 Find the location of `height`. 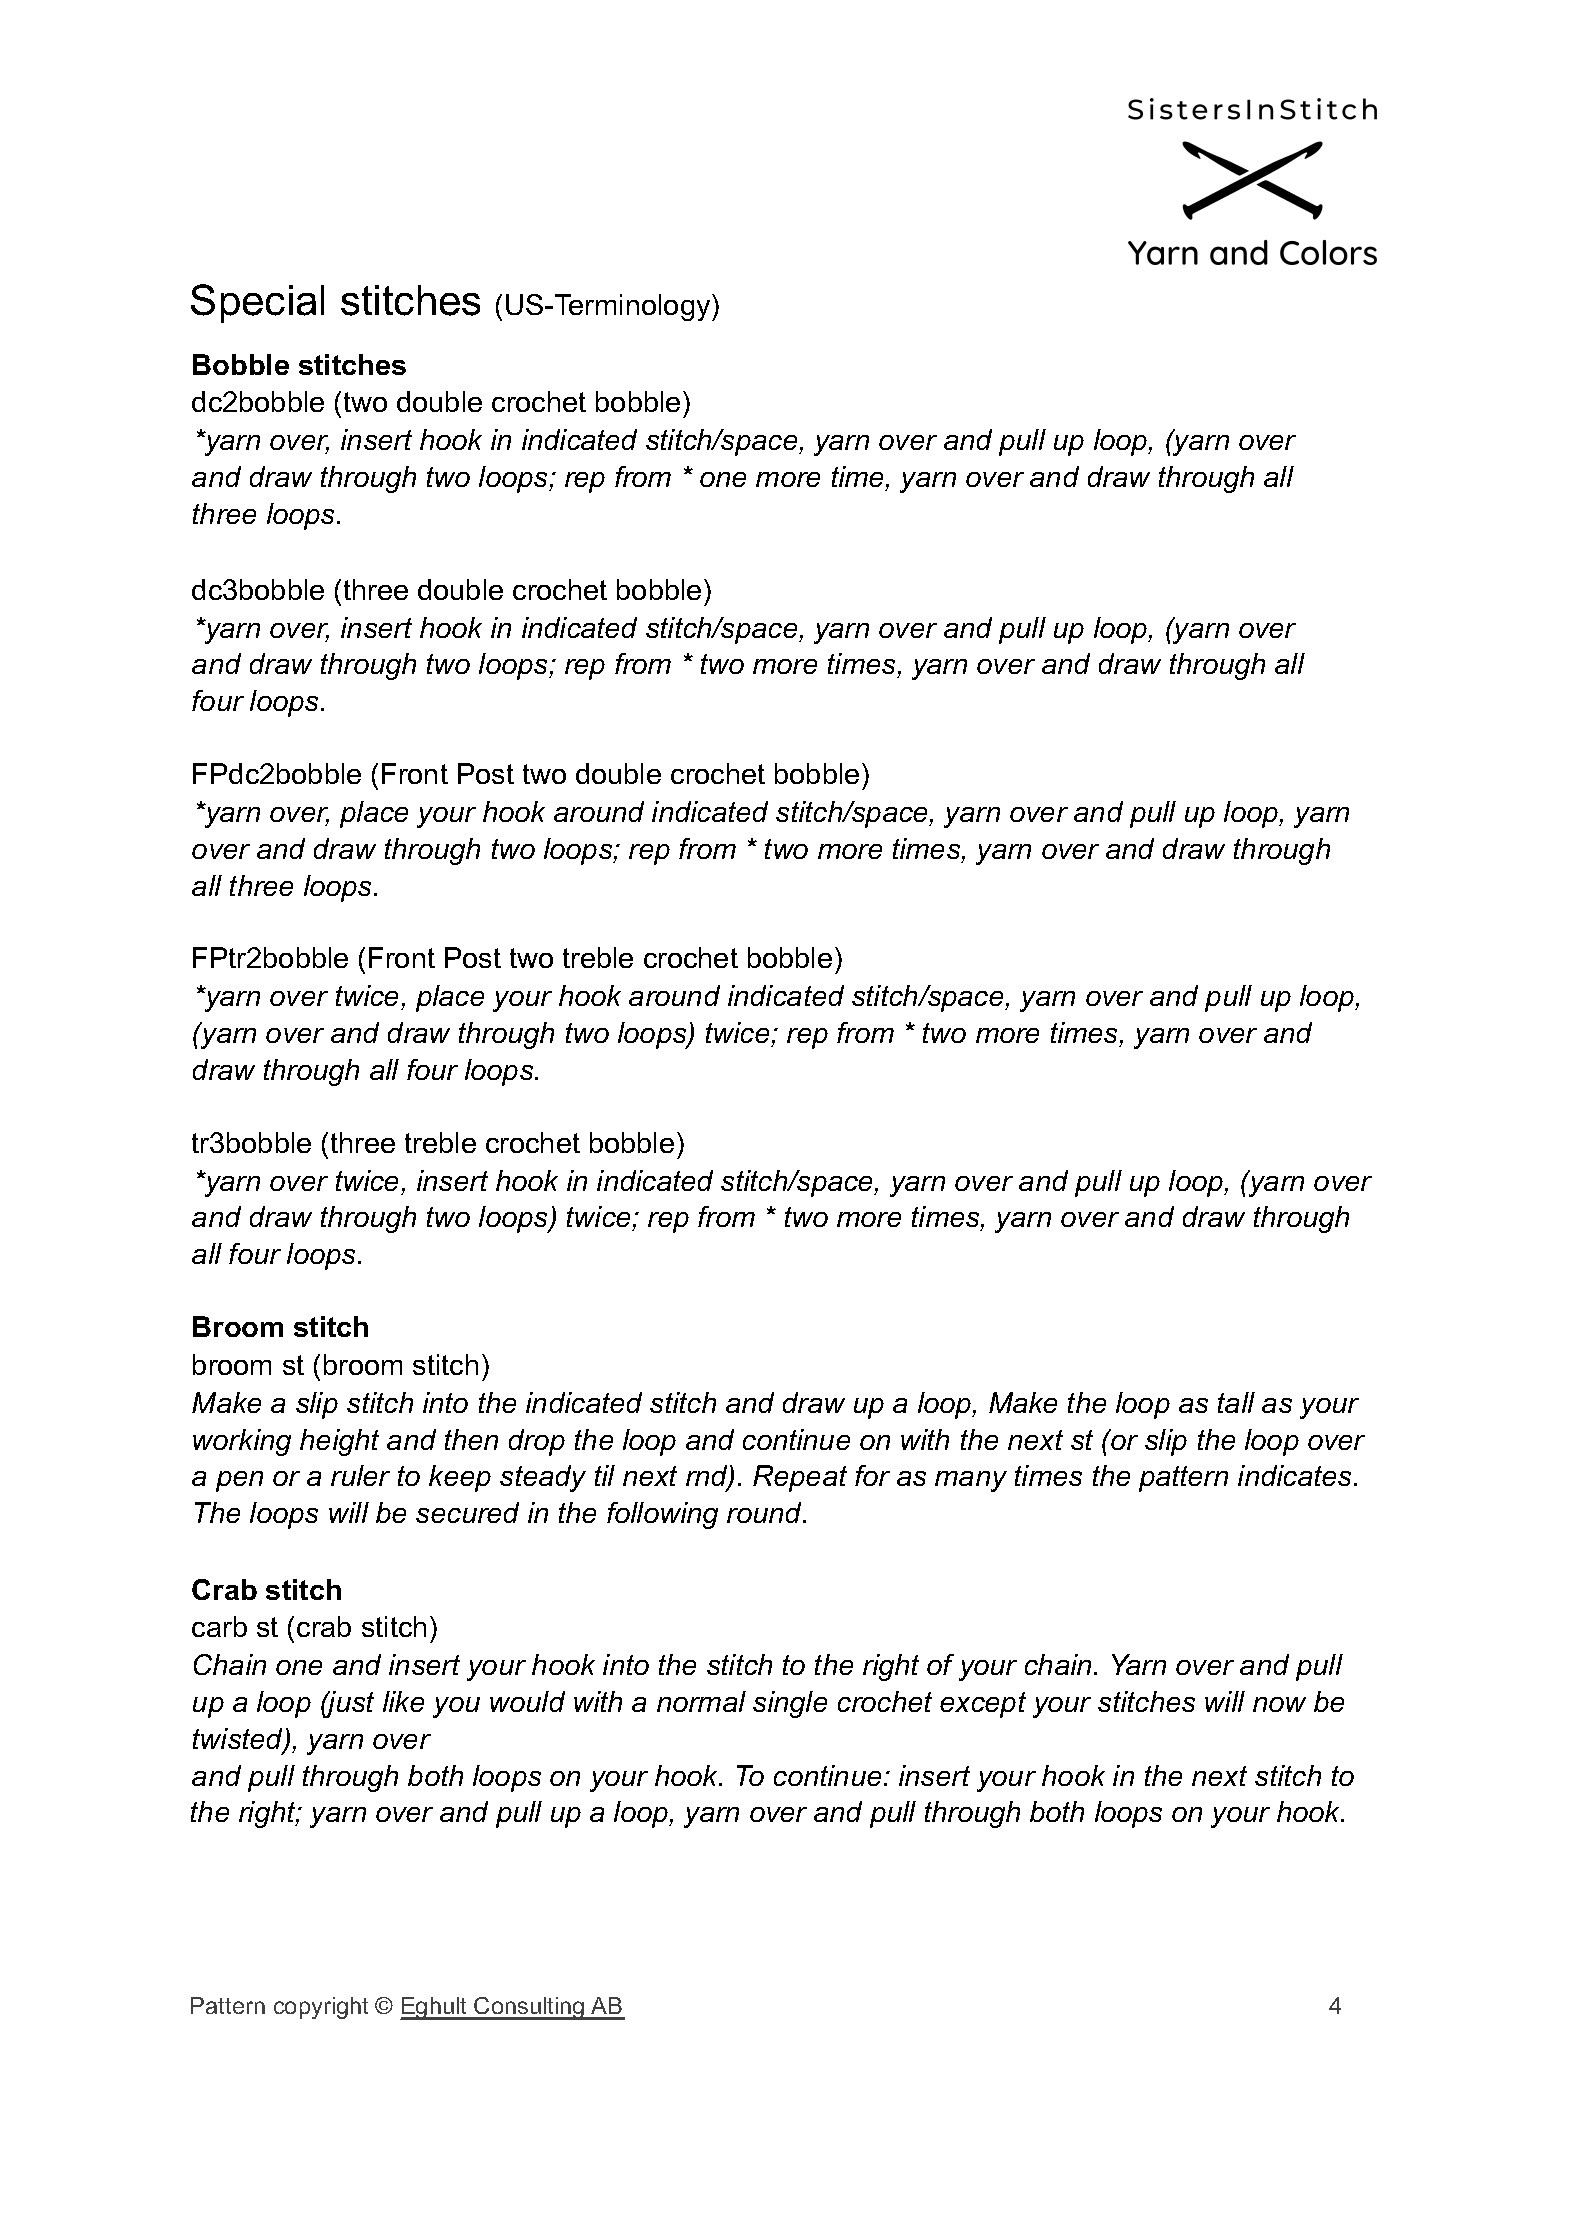

height is located at coordinates (339, 1442).
